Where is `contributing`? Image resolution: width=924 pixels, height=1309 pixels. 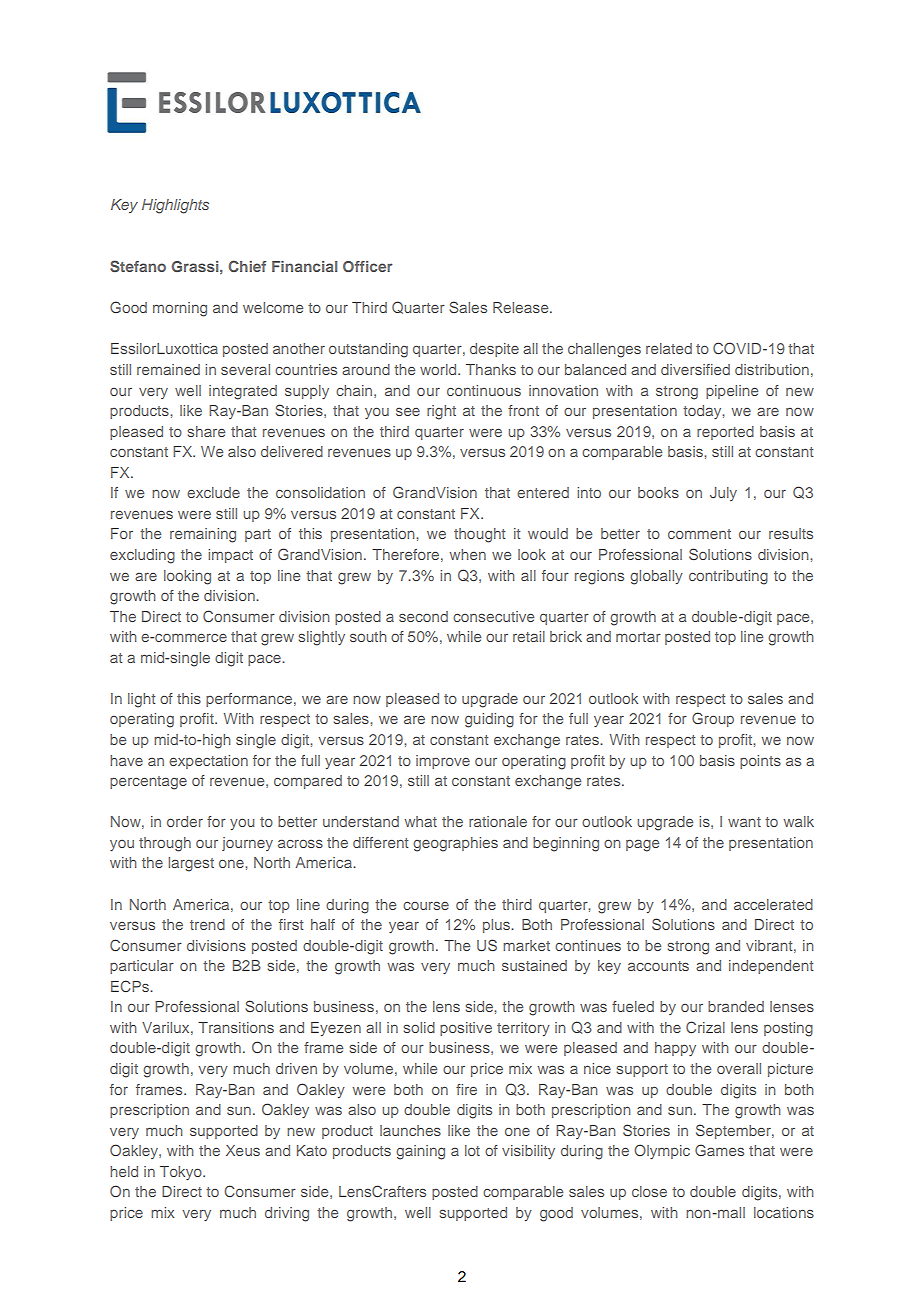 contributing is located at coordinates (728, 577).
